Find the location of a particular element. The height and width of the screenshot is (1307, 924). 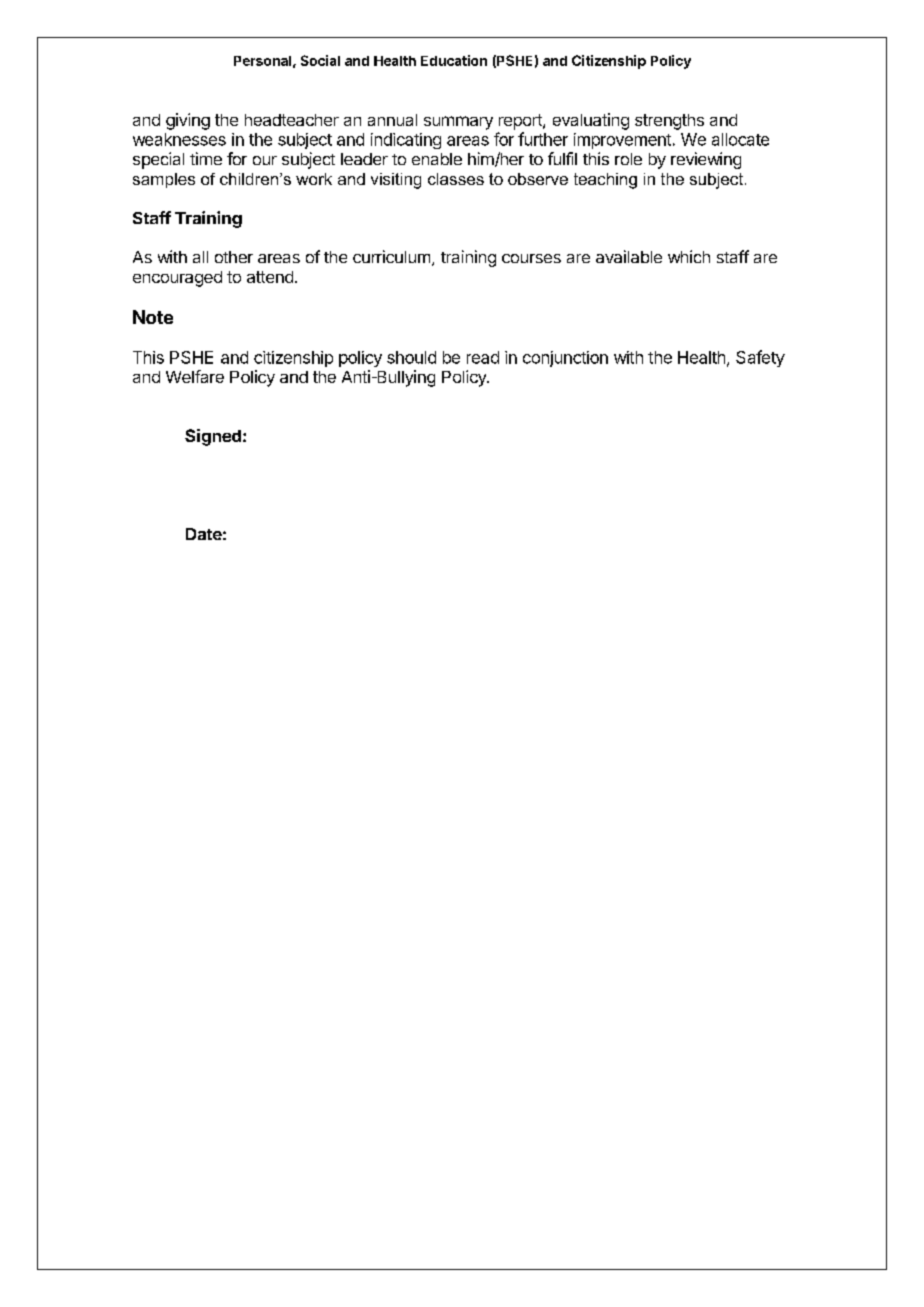

Social is located at coordinates (320, 60).
